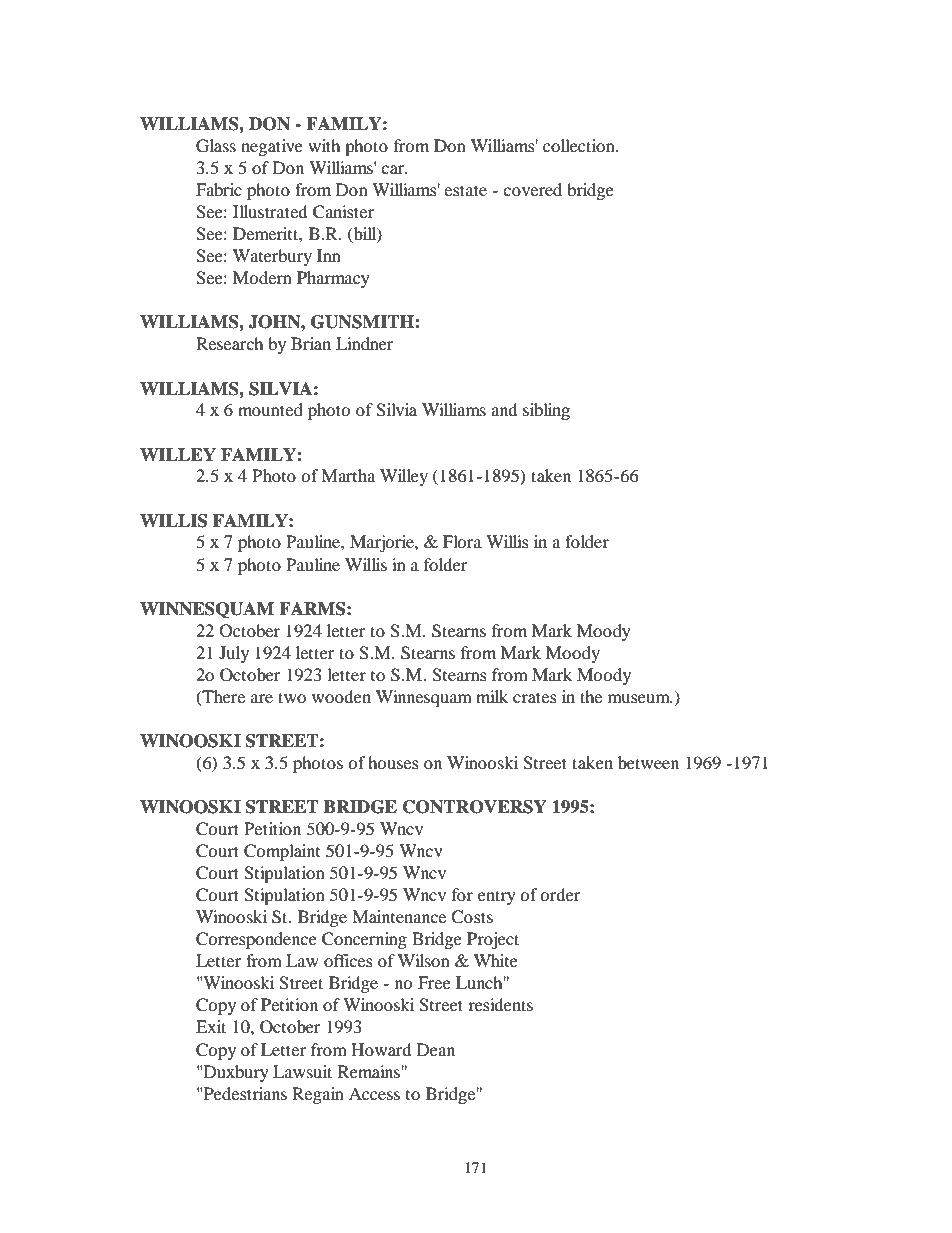  I want to click on Flora, so click(462, 541).
